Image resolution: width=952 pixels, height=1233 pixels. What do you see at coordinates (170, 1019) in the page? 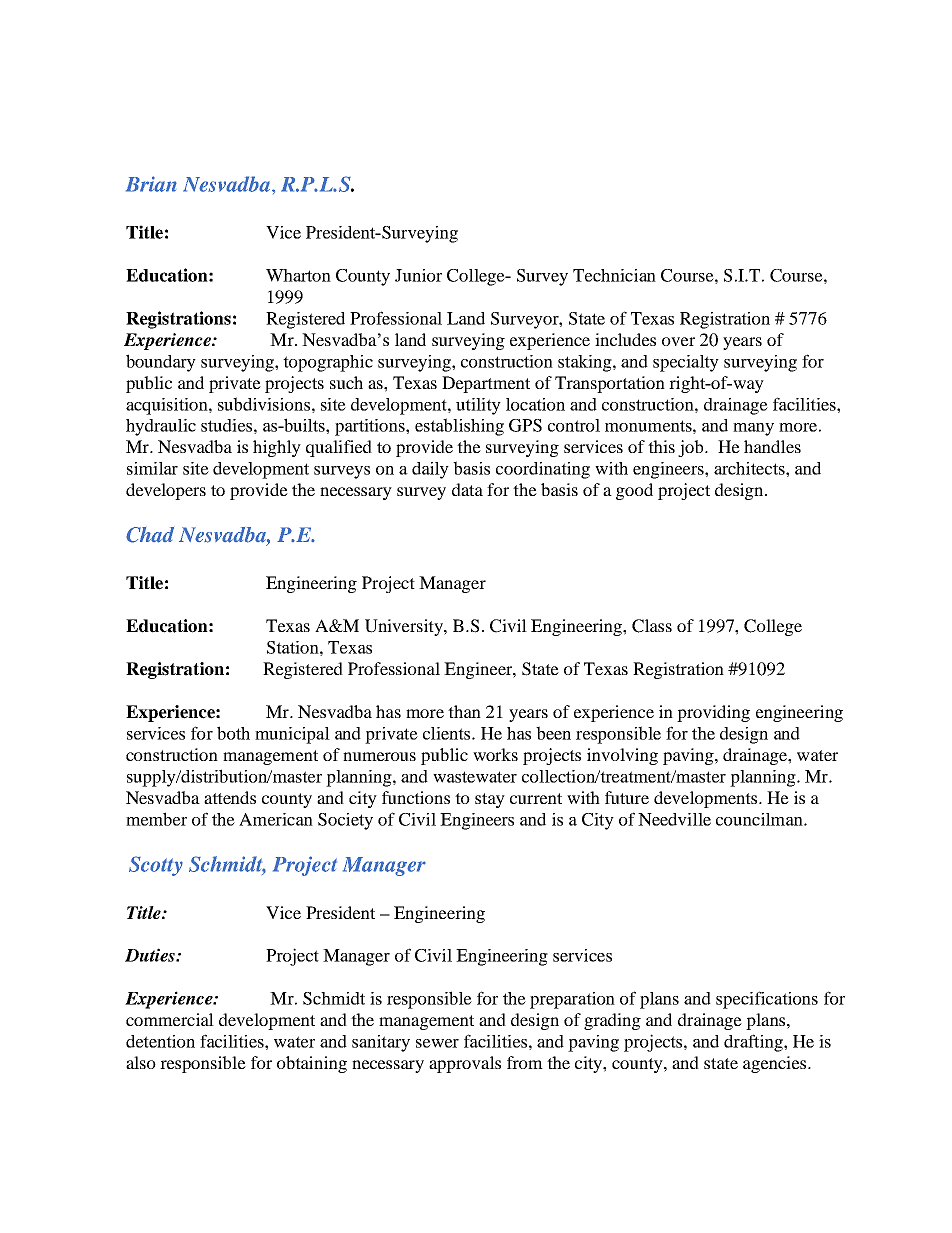
I see `commercial` at bounding box center [170, 1019].
